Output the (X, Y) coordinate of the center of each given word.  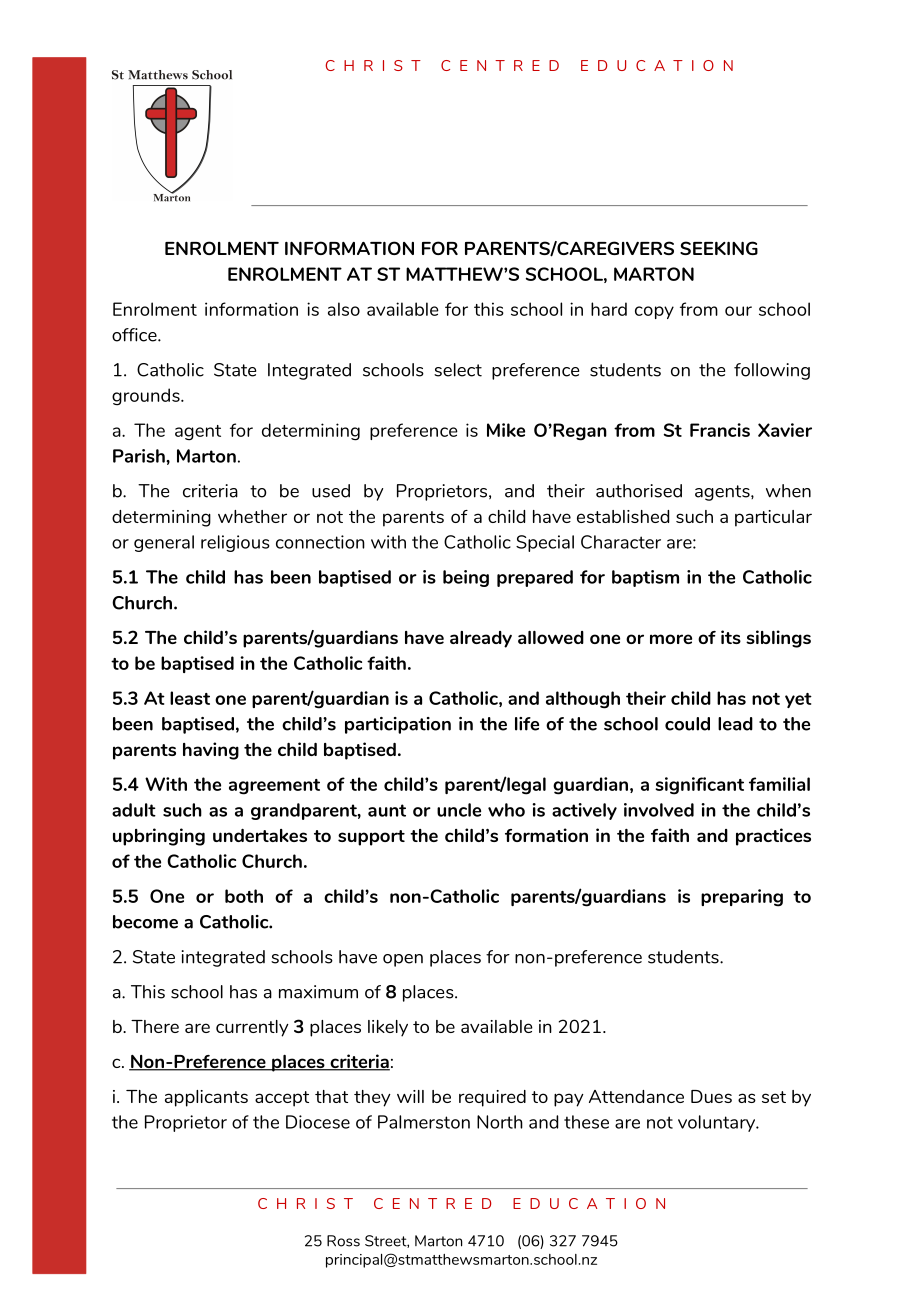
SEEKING (719, 248)
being (466, 578)
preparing (742, 898)
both (244, 896)
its (731, 637)
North (500, 1122)
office (135, 335)
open (403, 960)
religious (235, 543)
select (458, 370)
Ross (343, 1241)
